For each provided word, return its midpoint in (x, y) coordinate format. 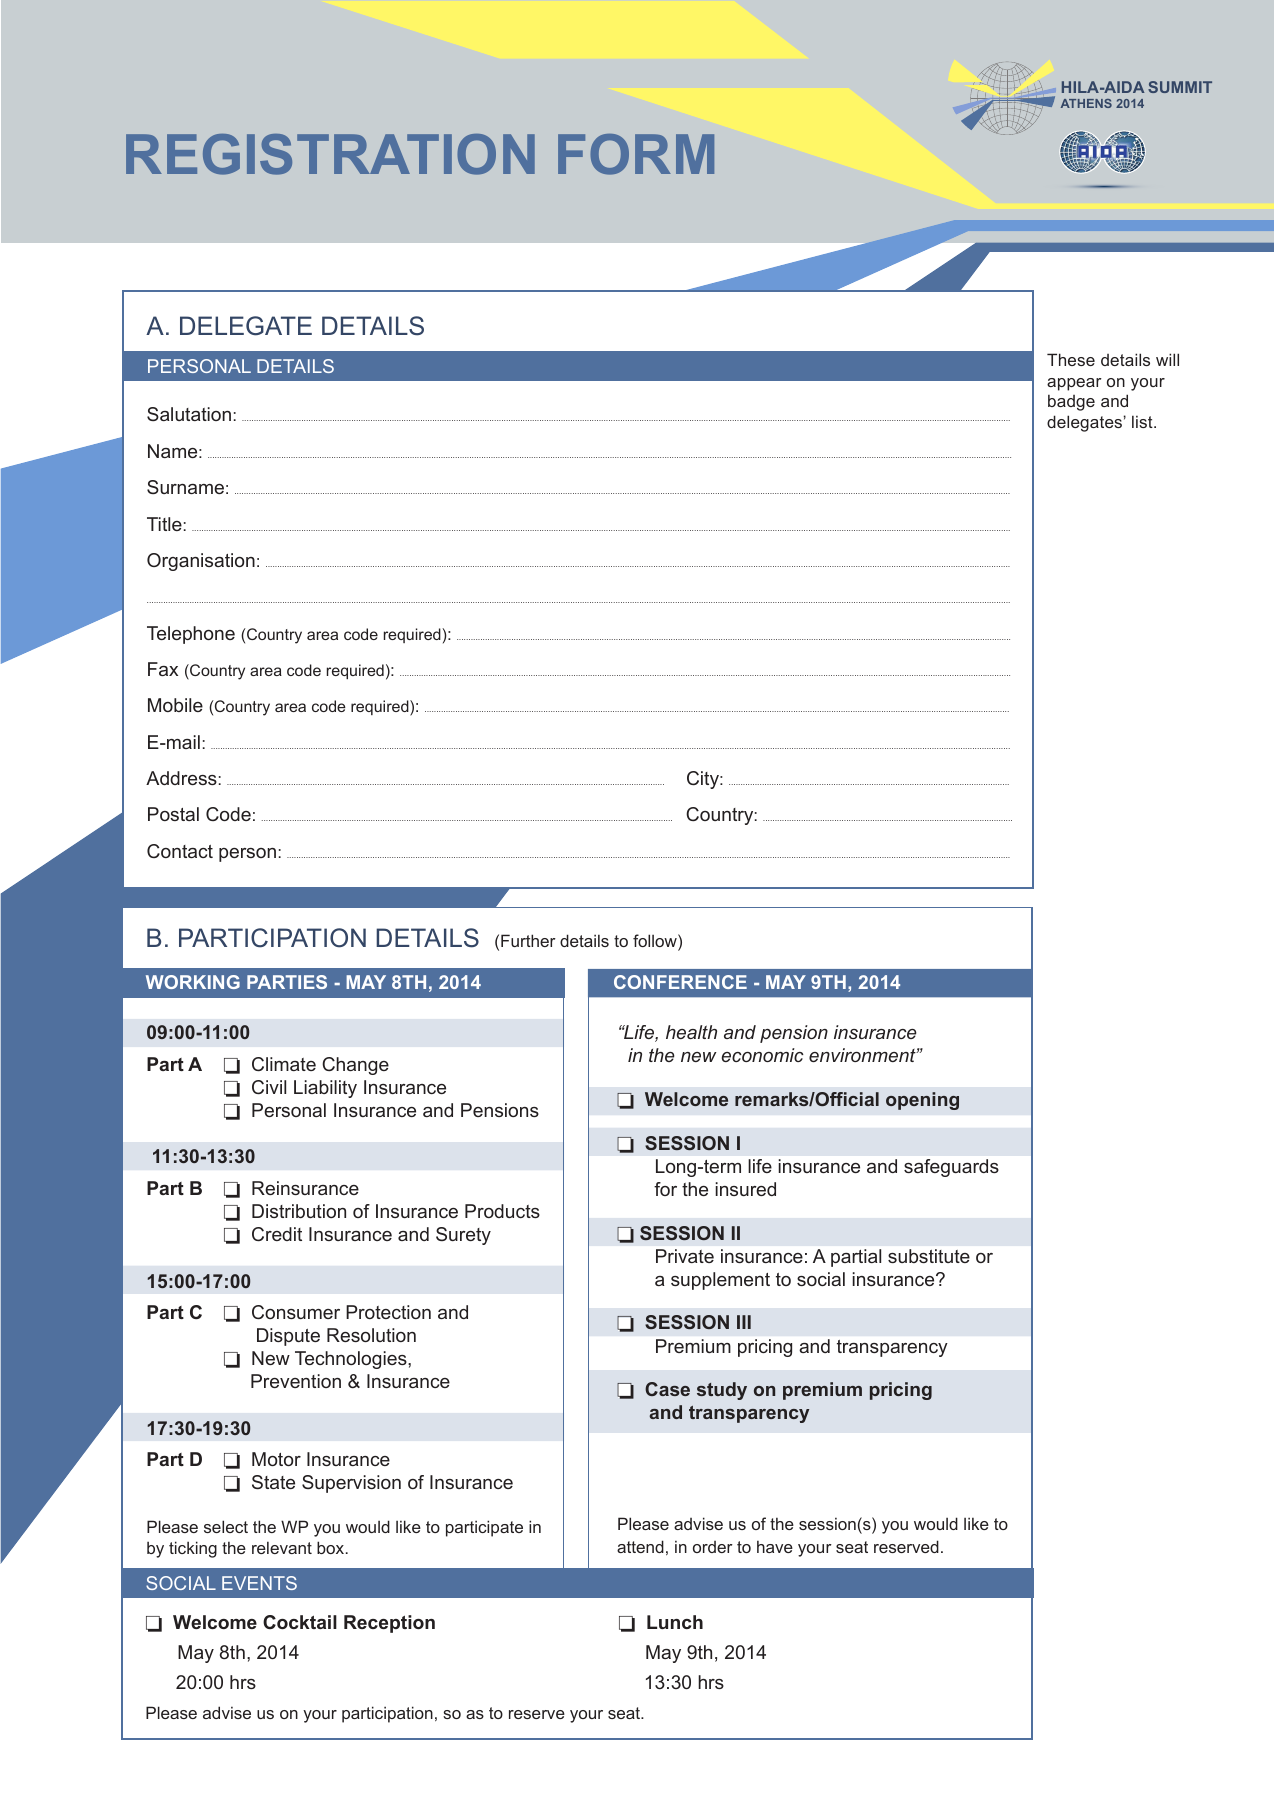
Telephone (191, 635)
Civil (269, 1087)
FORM (636, 154)
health (691, 1032)
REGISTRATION (330, 154)
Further (528, 940)
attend (640, 1546)
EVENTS (259, 1583)
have (775, 1546)
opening (922, 1101)
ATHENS (1086, 103)
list (1143, 421)
